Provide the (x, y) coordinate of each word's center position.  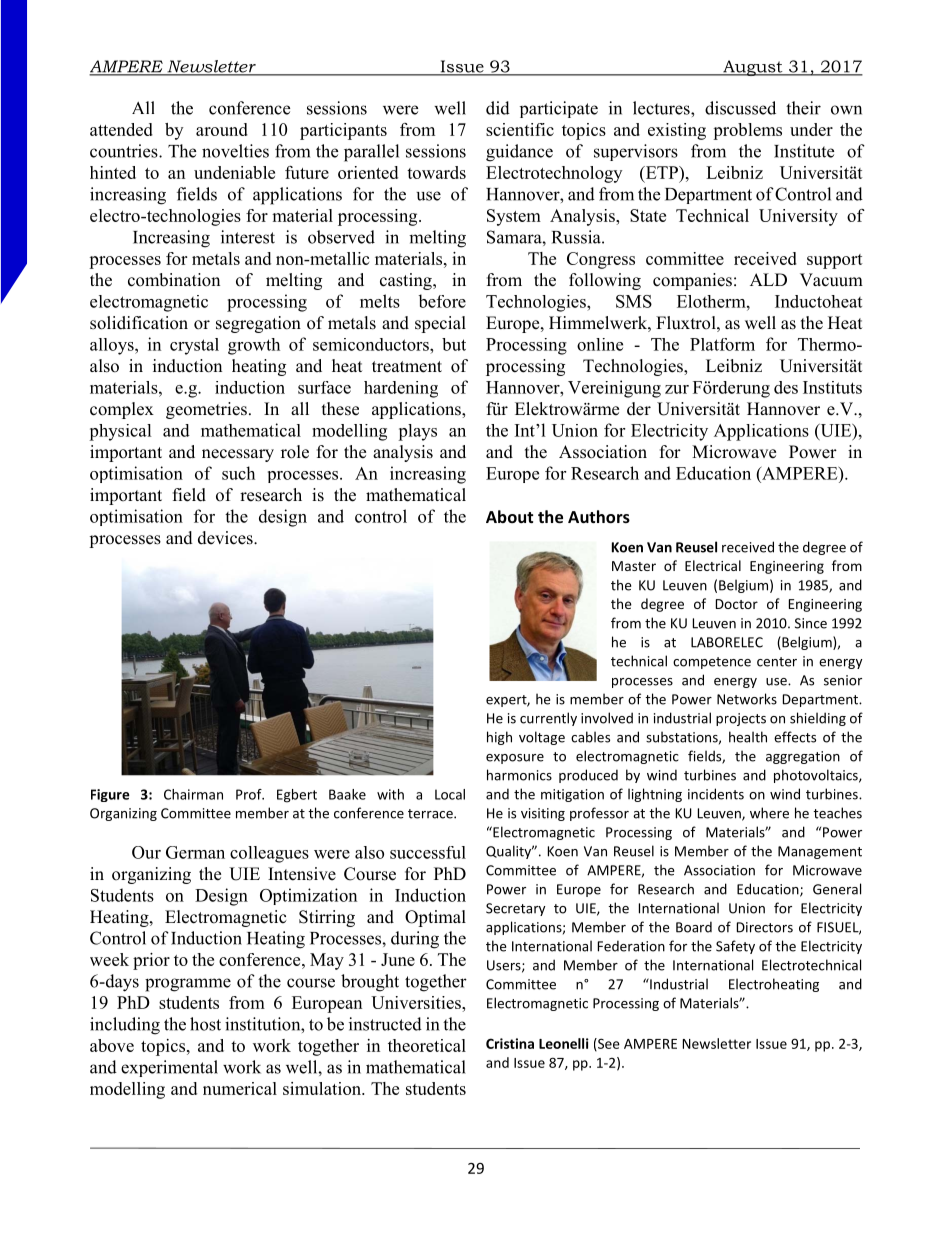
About (509, 516)
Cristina (510, 1043)
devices (226, 538)
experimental (169, 1068)
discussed (740, 108)
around (222, 129)
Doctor (737, 604)
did (498, 108)
